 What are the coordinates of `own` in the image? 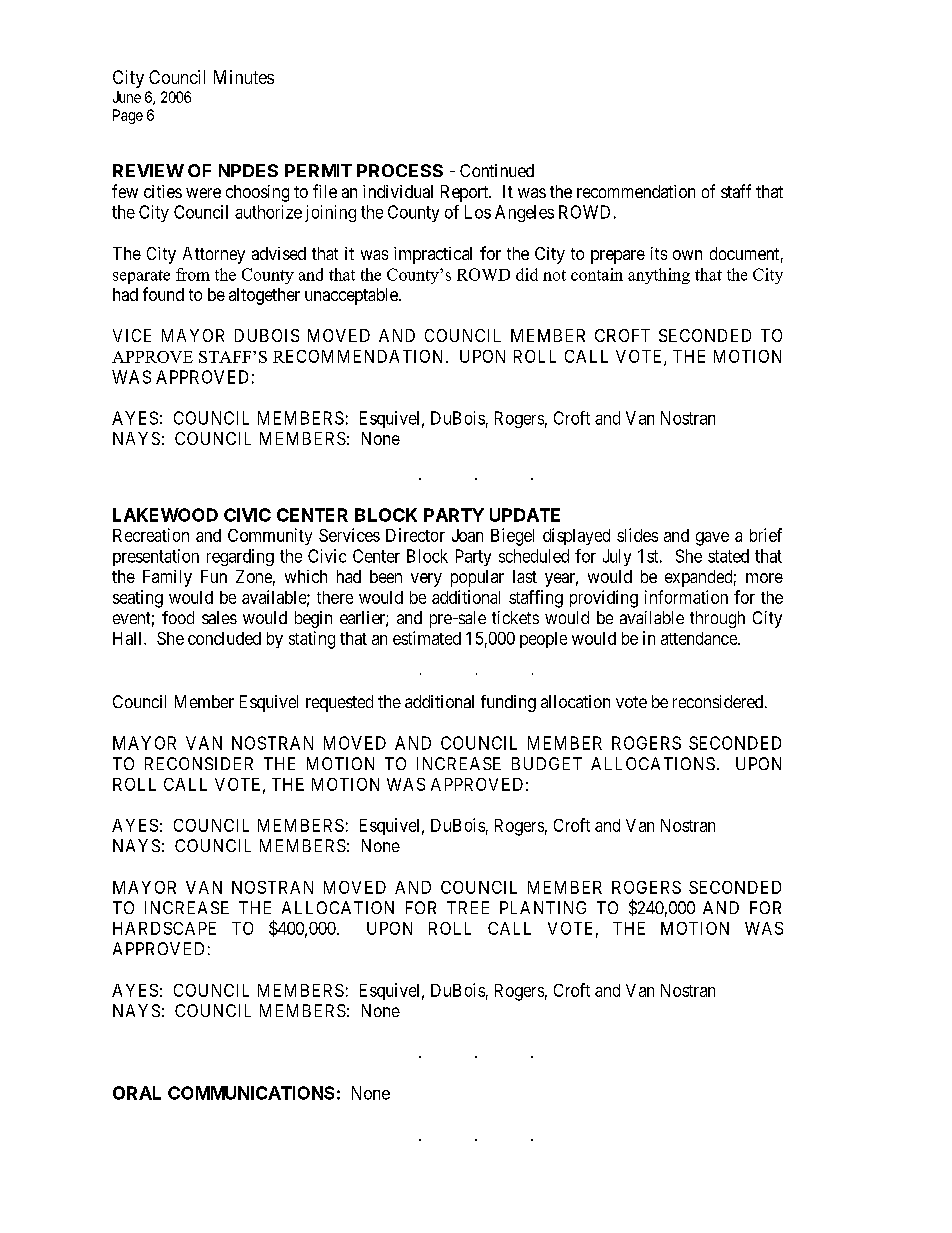 It's located at (687, 255).
